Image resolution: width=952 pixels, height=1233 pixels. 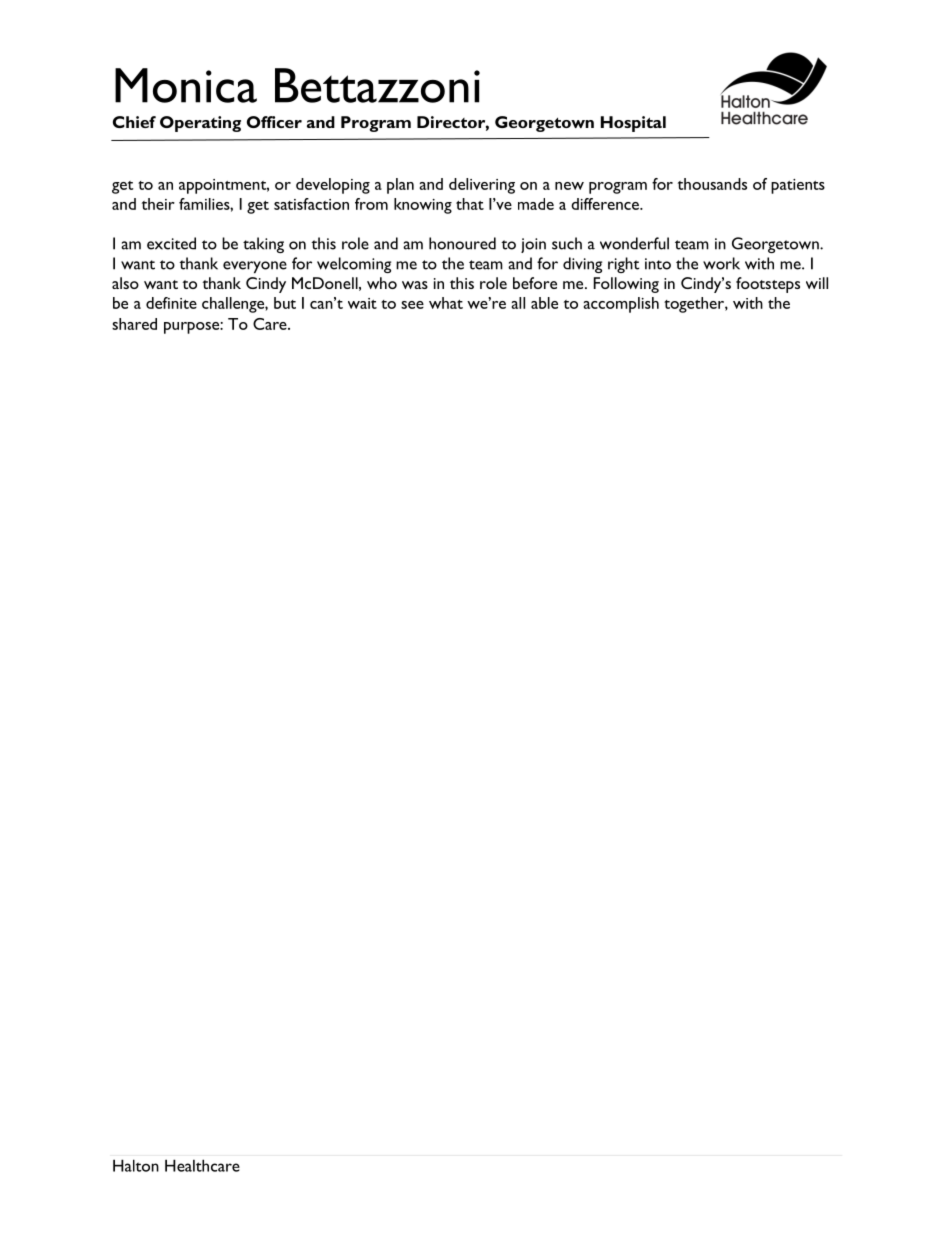 What do you see at coordinates (274, 122) in the screenshot?
I see `Officer` at bounding box center [274, 122].
